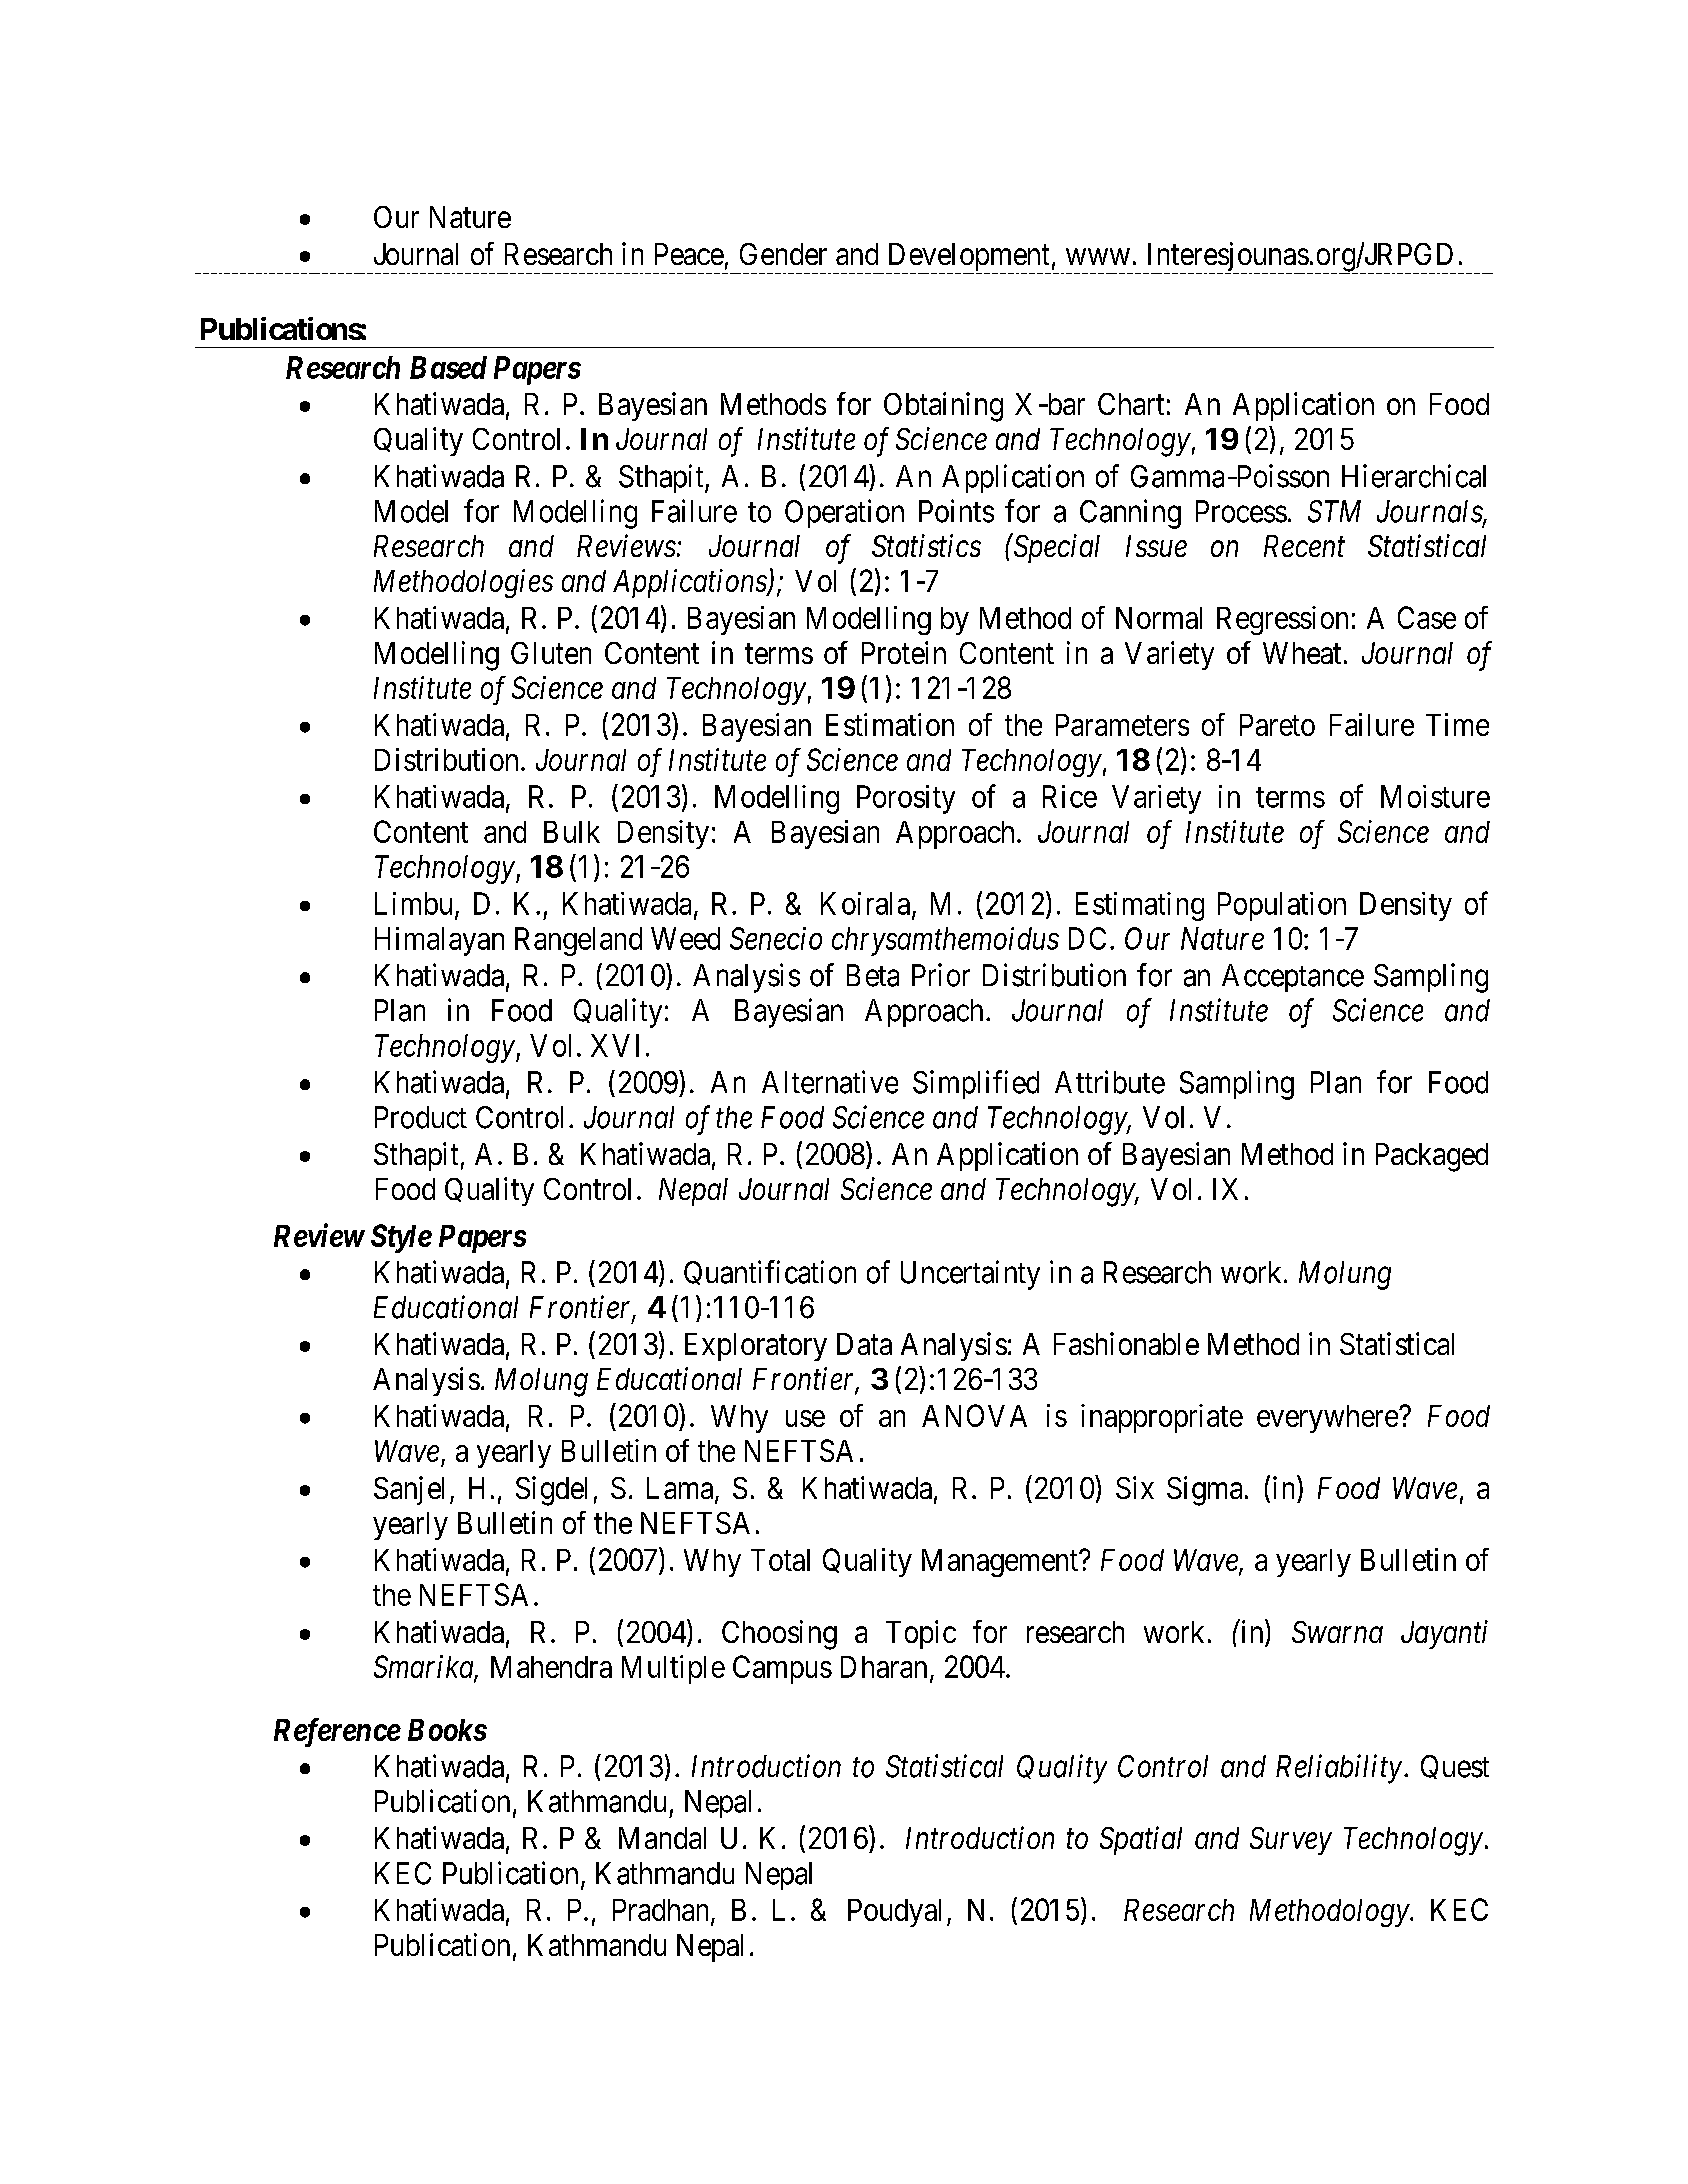  What do you see at coordinates (1098, 257) in the screenshot?
I see `www` at bounding box center [1098, 257].
